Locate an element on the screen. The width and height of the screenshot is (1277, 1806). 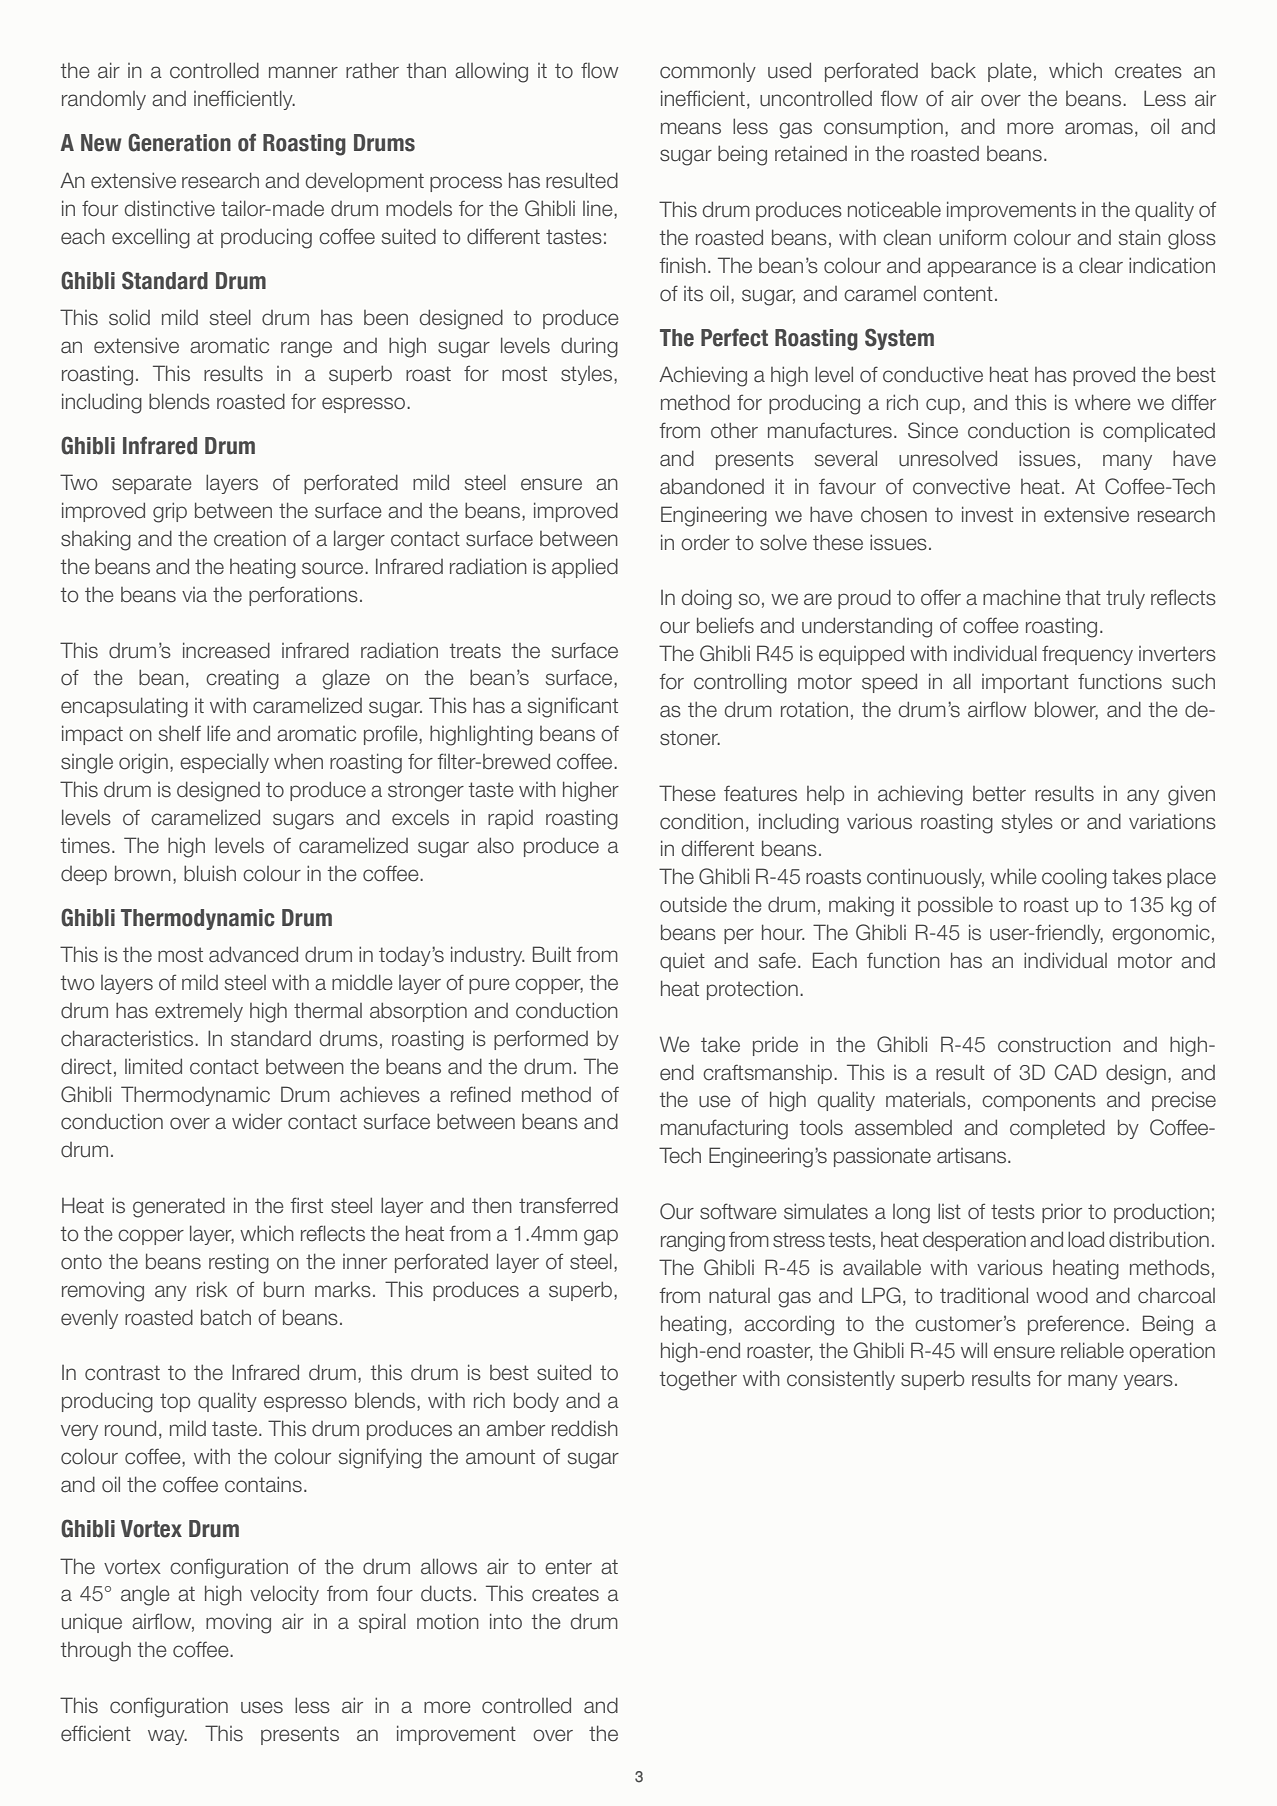
years is located at coordinates (1148, 1382).
